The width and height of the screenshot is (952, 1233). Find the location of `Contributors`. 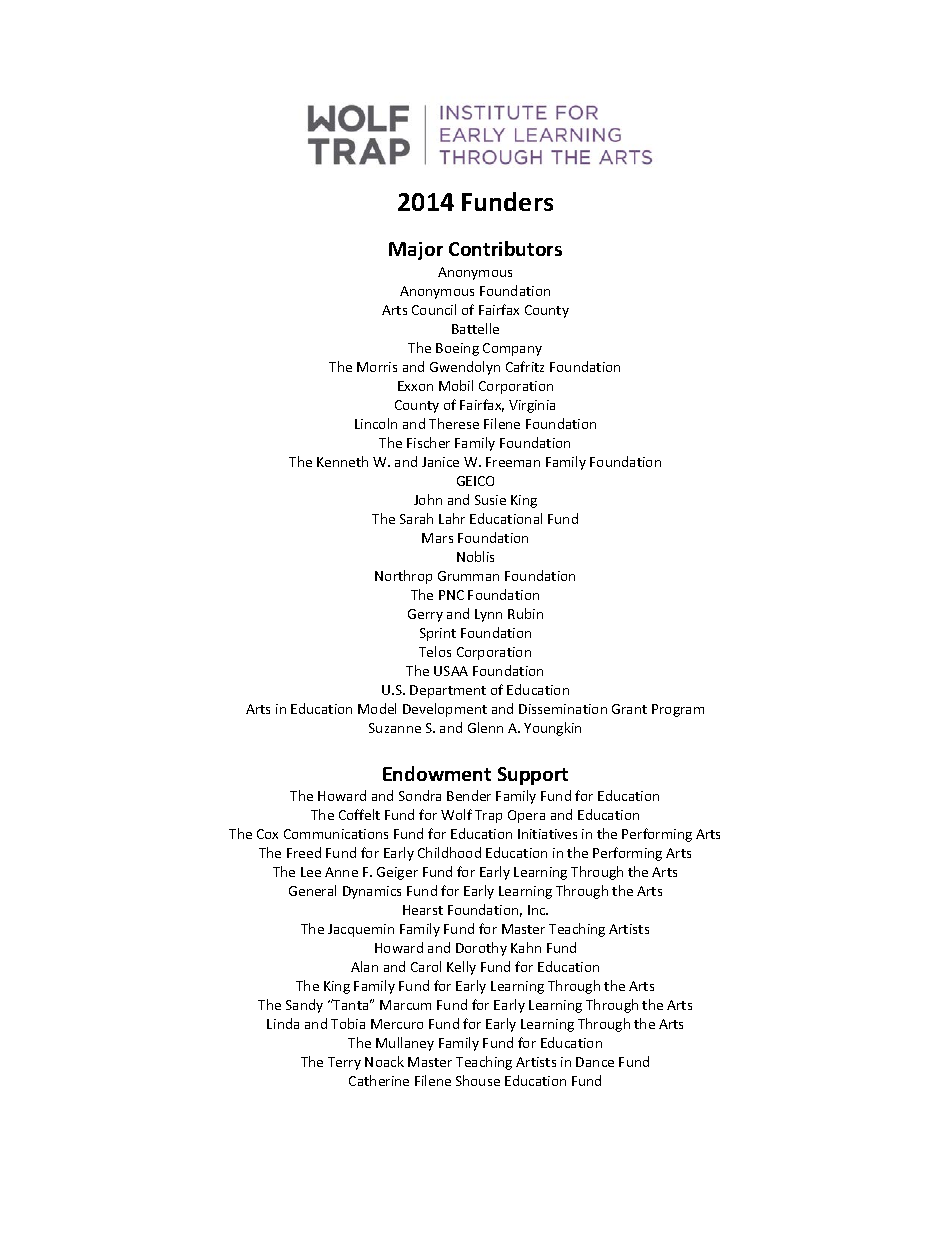

Contributors is located at coordinates (505, 248).
